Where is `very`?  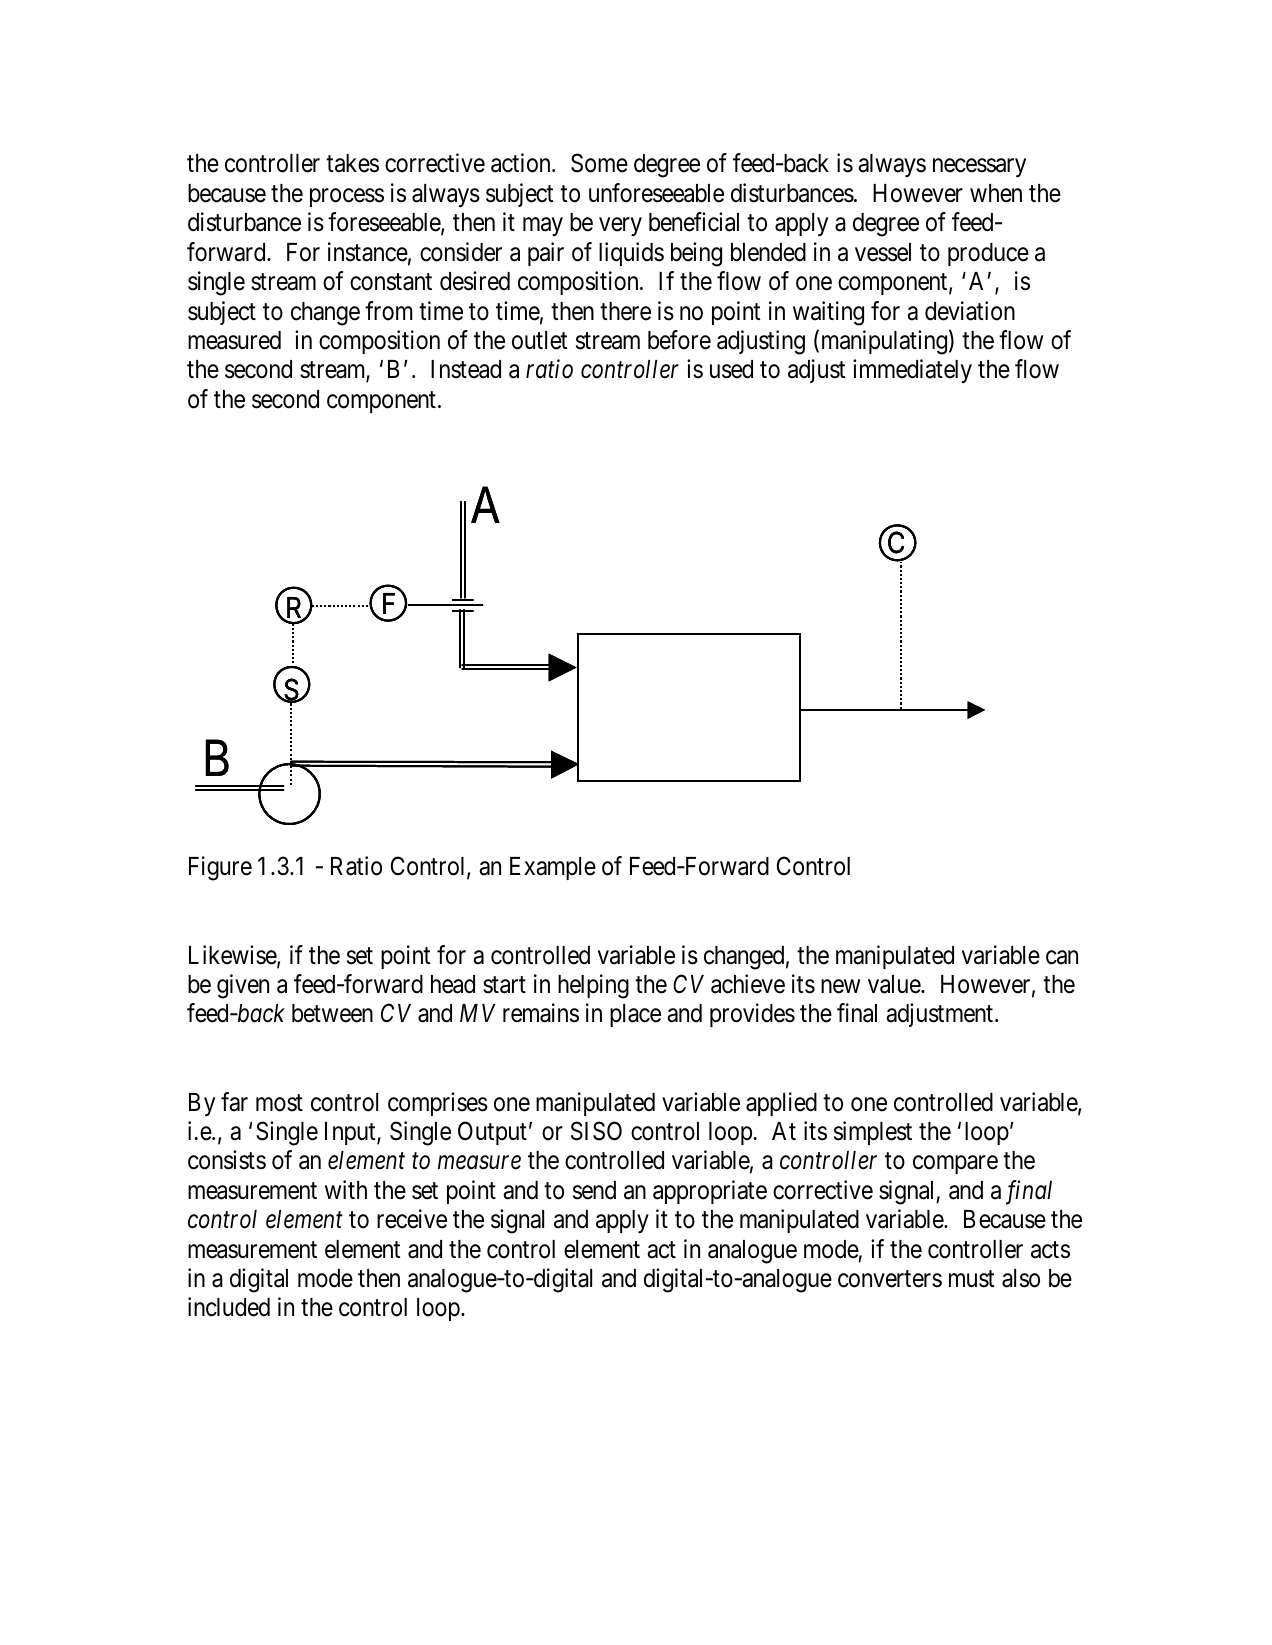
very is located at coordinates (620, 227).
